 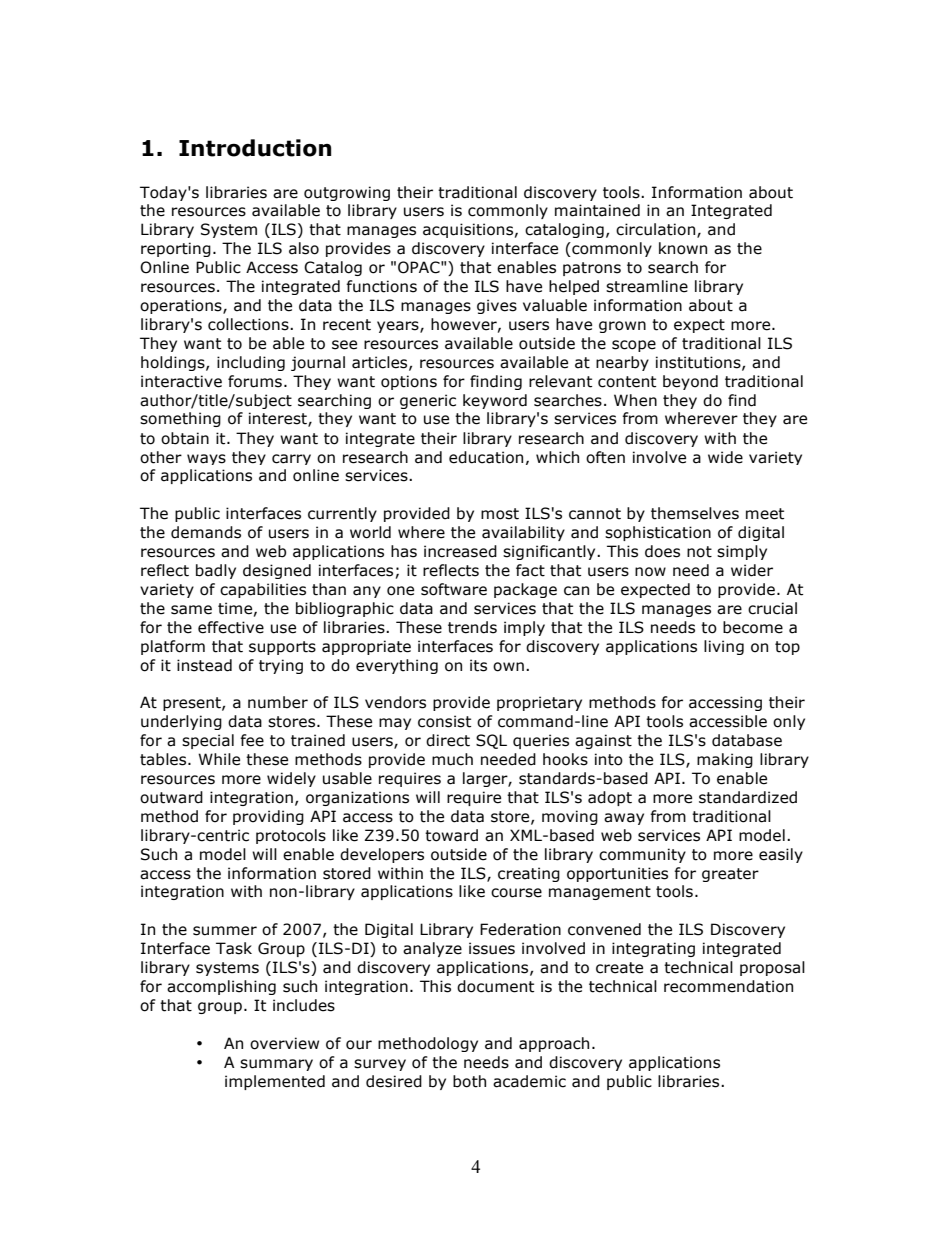 What do you see at coordinates (347, 193) in the screenshot?
I see `outgrowing` at bounding box center [347, 193].
